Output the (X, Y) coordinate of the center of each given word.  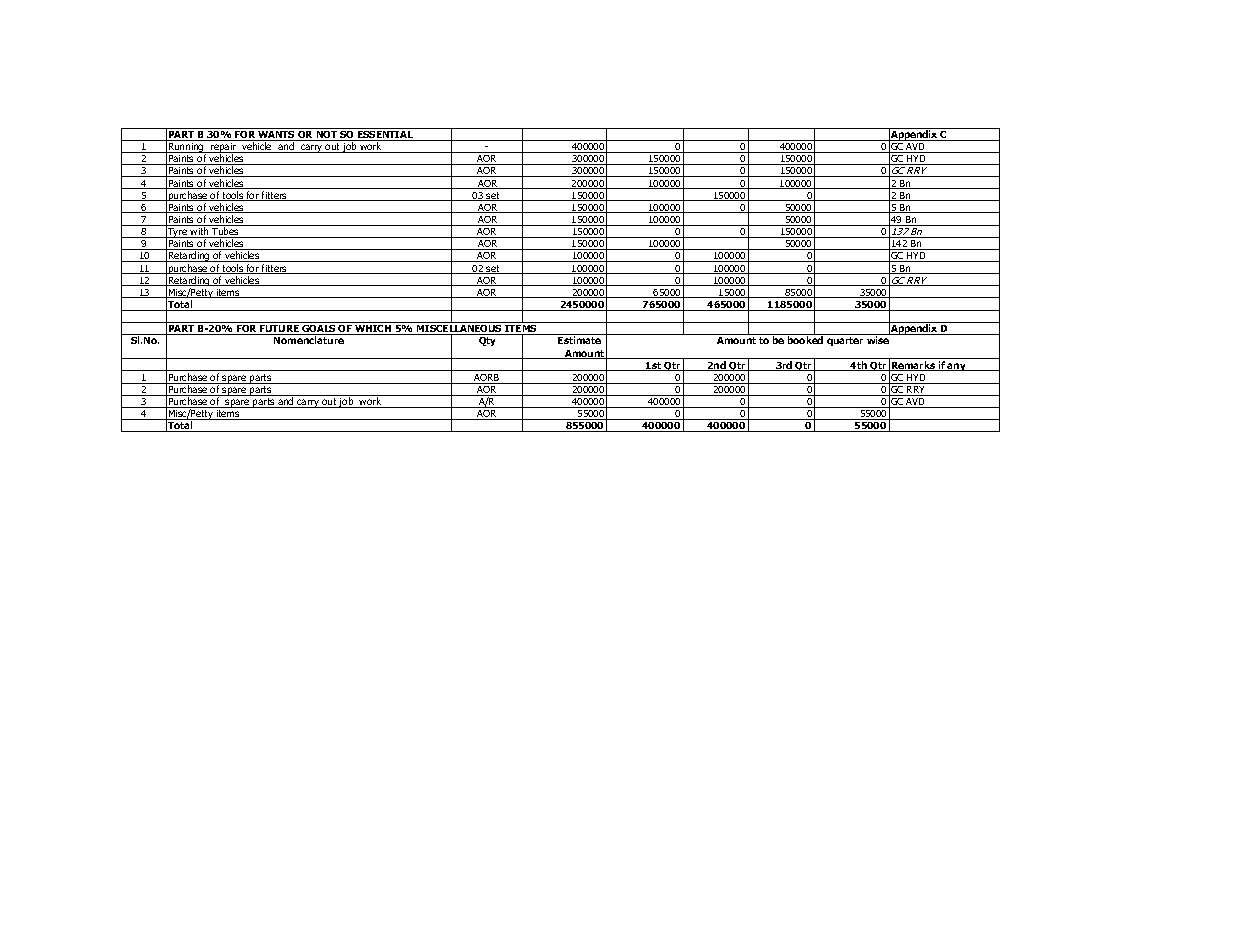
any (957, 367)
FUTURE (279, 330)
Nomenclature (309, 340)
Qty (487, 341)
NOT (327, 136)
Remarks (913, 366)
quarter (845, 341)
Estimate (579, 340)
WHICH (373, 330)
